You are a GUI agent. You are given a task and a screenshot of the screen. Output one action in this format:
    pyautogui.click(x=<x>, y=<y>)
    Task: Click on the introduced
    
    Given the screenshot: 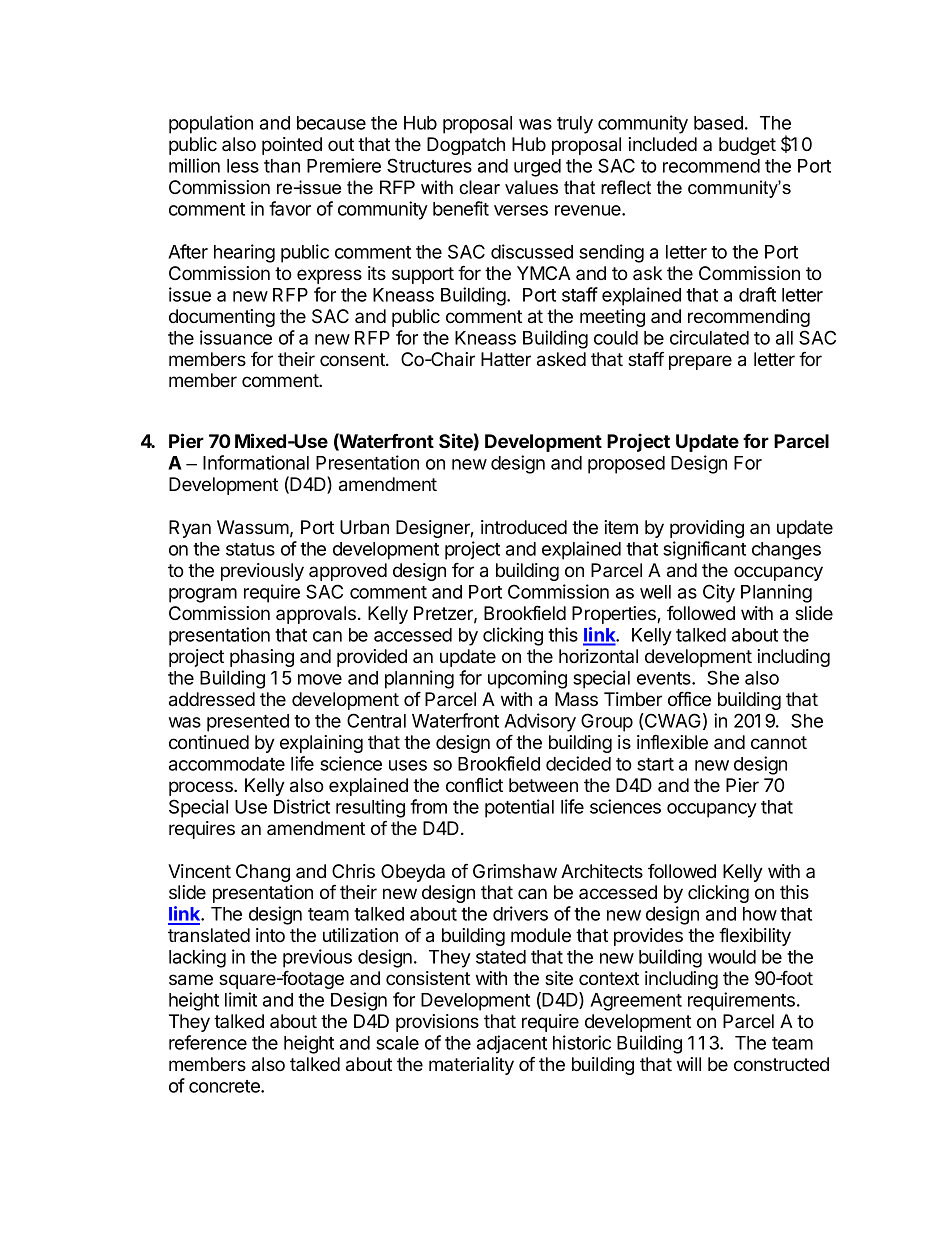 What is the action you would take?
    pyautogui.click(x=524, y=527)
